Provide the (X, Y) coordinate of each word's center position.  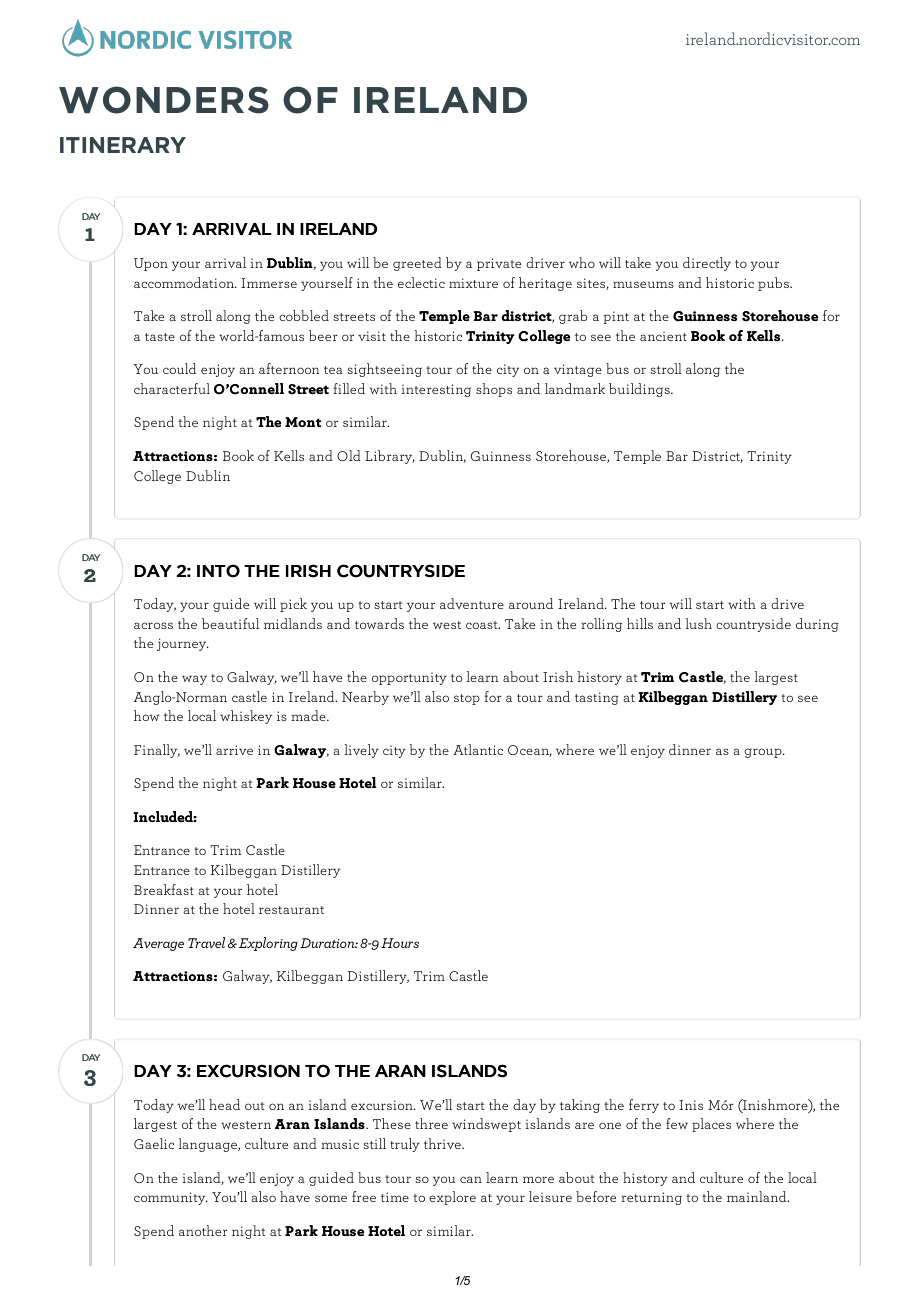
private (499, 264)
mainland (758, 1196)
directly (707, 264)
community (171, 1198)
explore (452, 1198)
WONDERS (164, 100)
